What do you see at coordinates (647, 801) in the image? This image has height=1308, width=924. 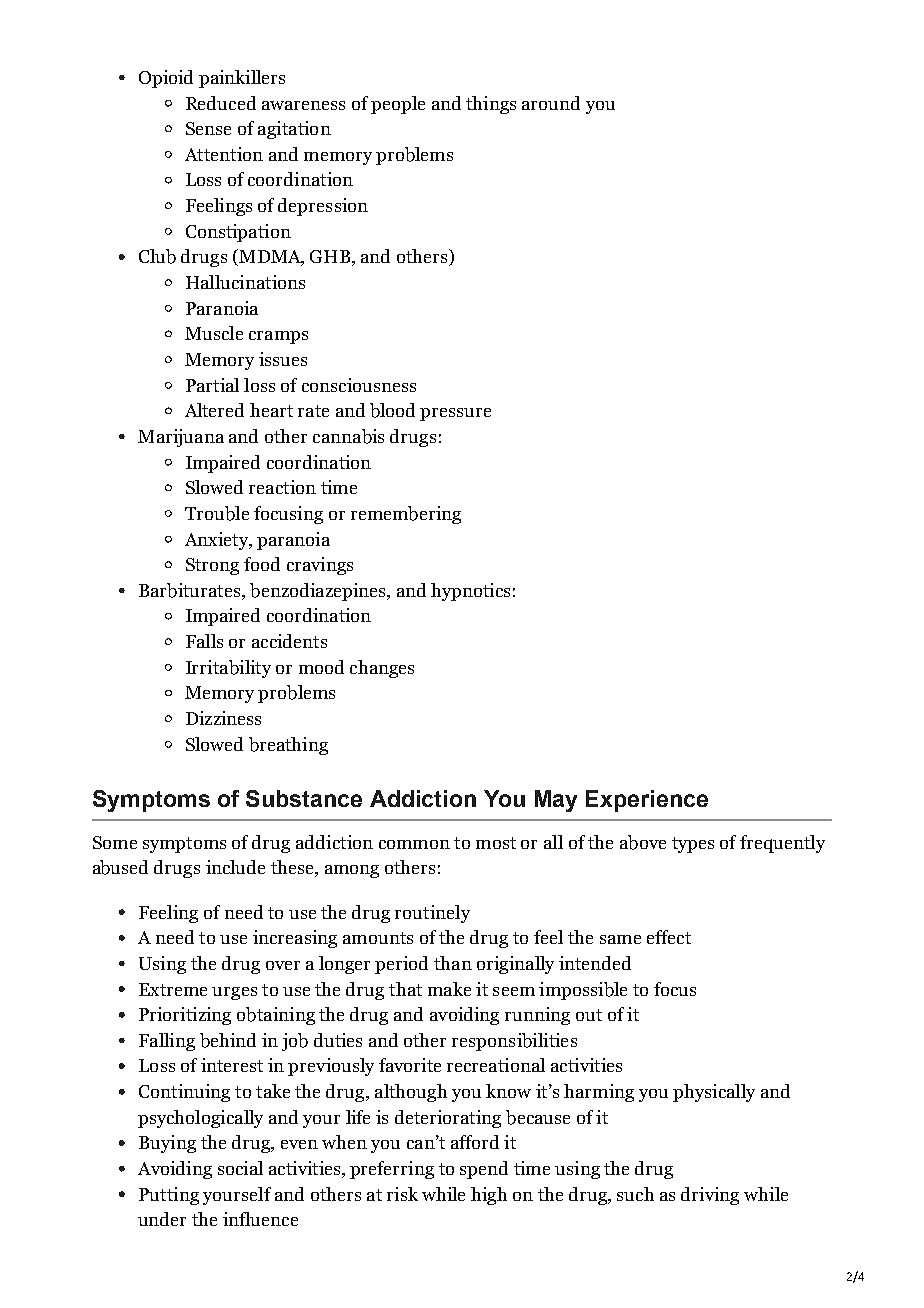 I see `Experience` at bounding box center [647, 801].
